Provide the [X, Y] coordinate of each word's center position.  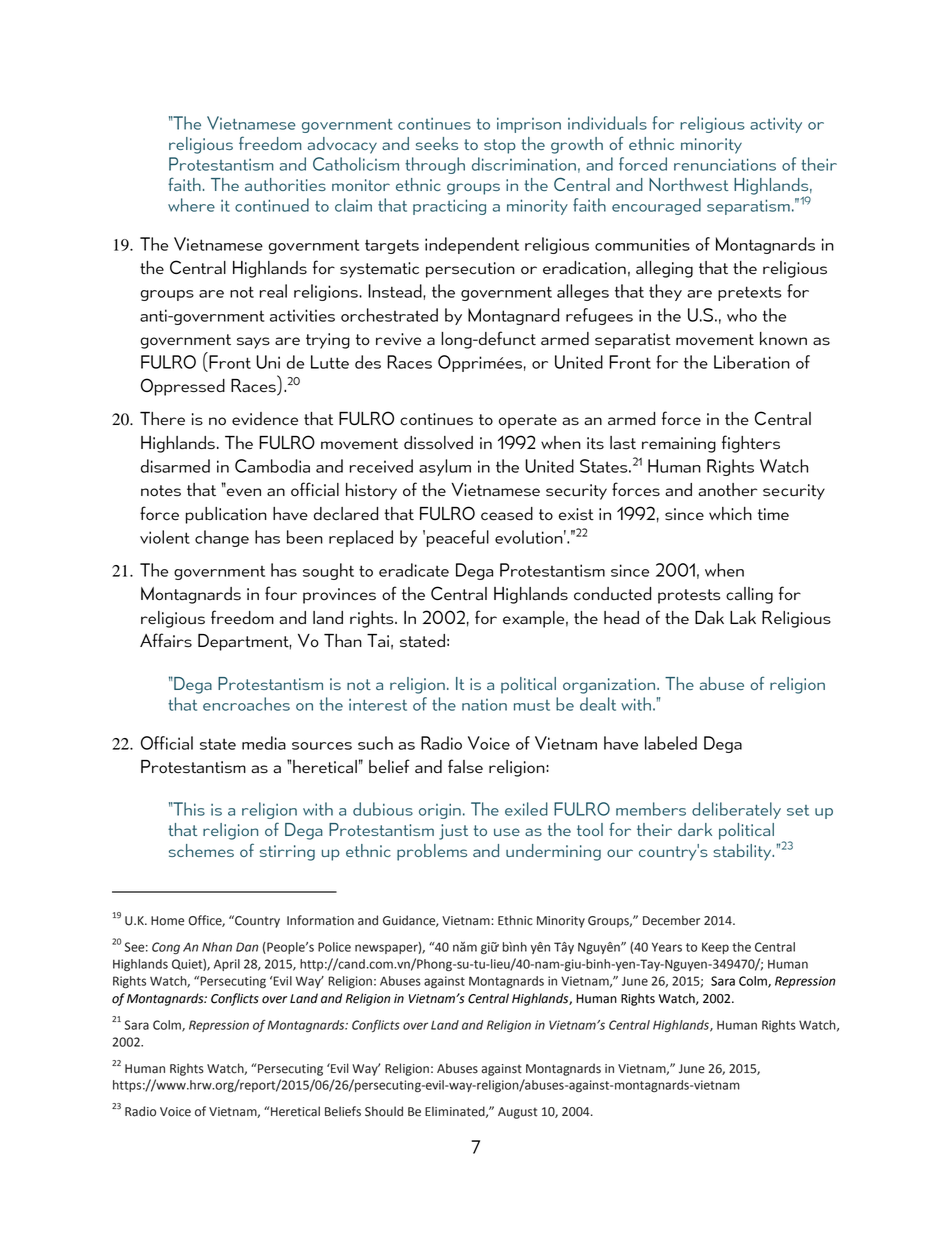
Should [384, 1111]
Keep [715, 948]
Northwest [689, 184]
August [517, 1113]
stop [500, 146]
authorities [285, 184]
